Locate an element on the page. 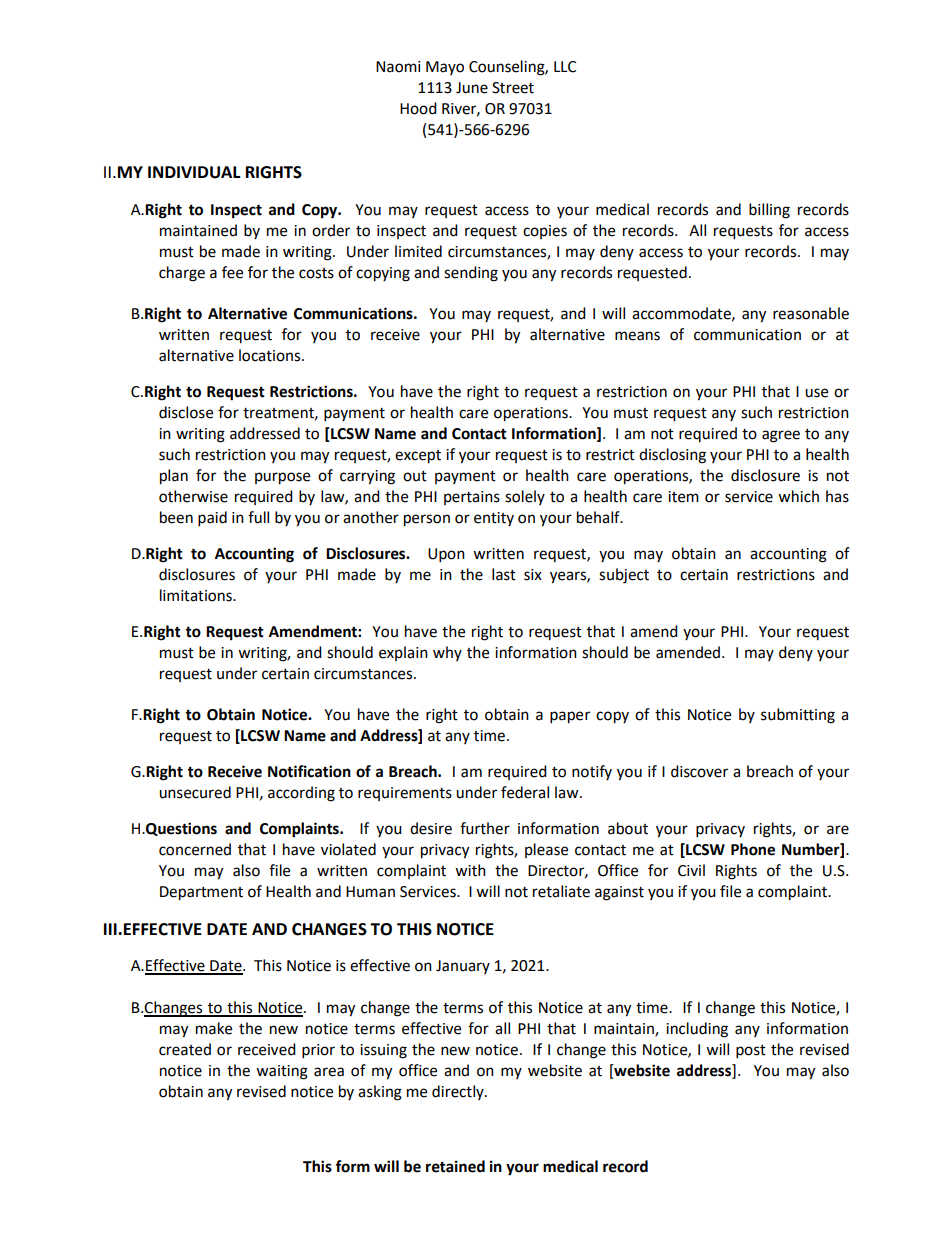  limitations is located at coordinates (197, 595).
